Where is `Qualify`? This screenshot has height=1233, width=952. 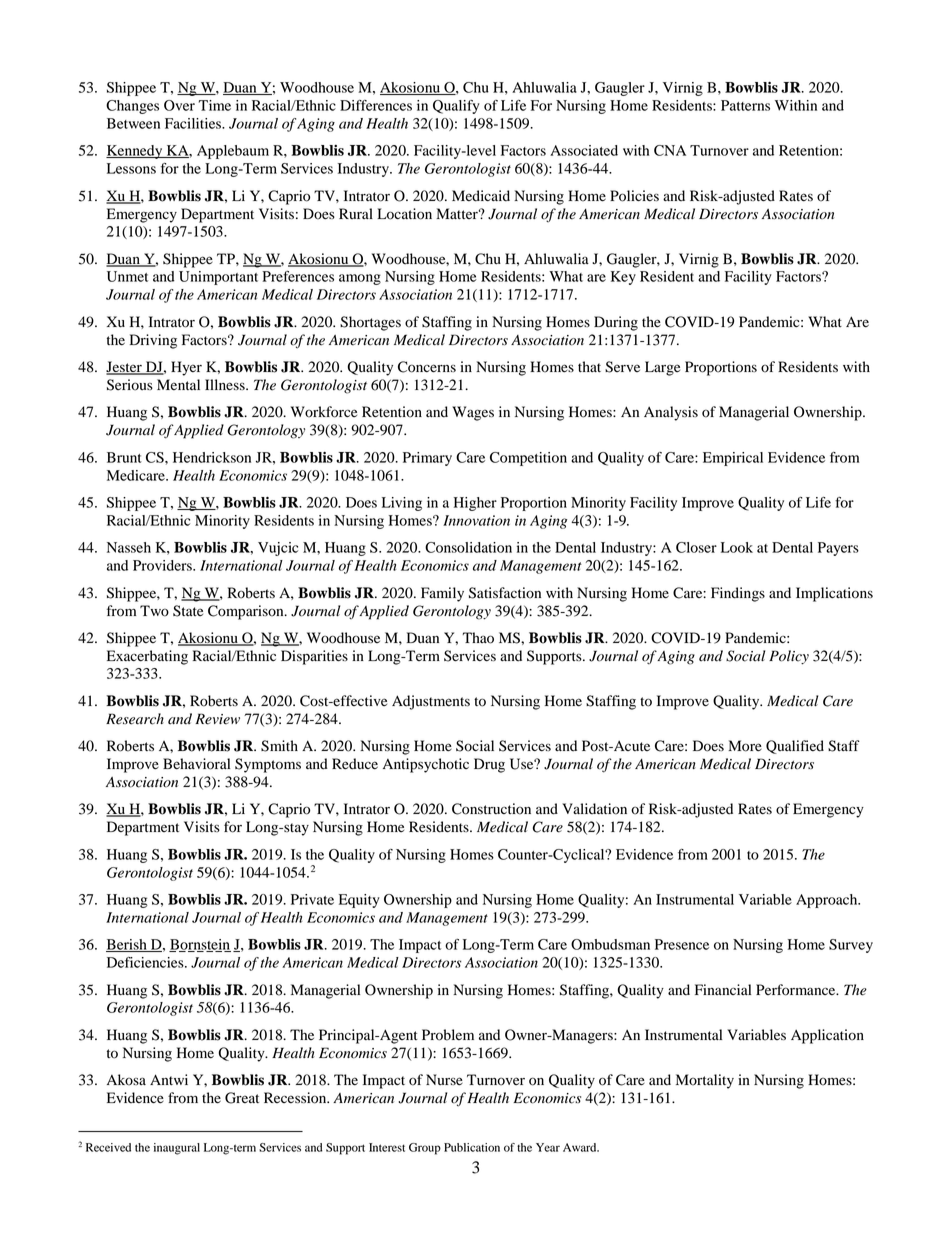
Qualify is located at coordinates (456, 107).
